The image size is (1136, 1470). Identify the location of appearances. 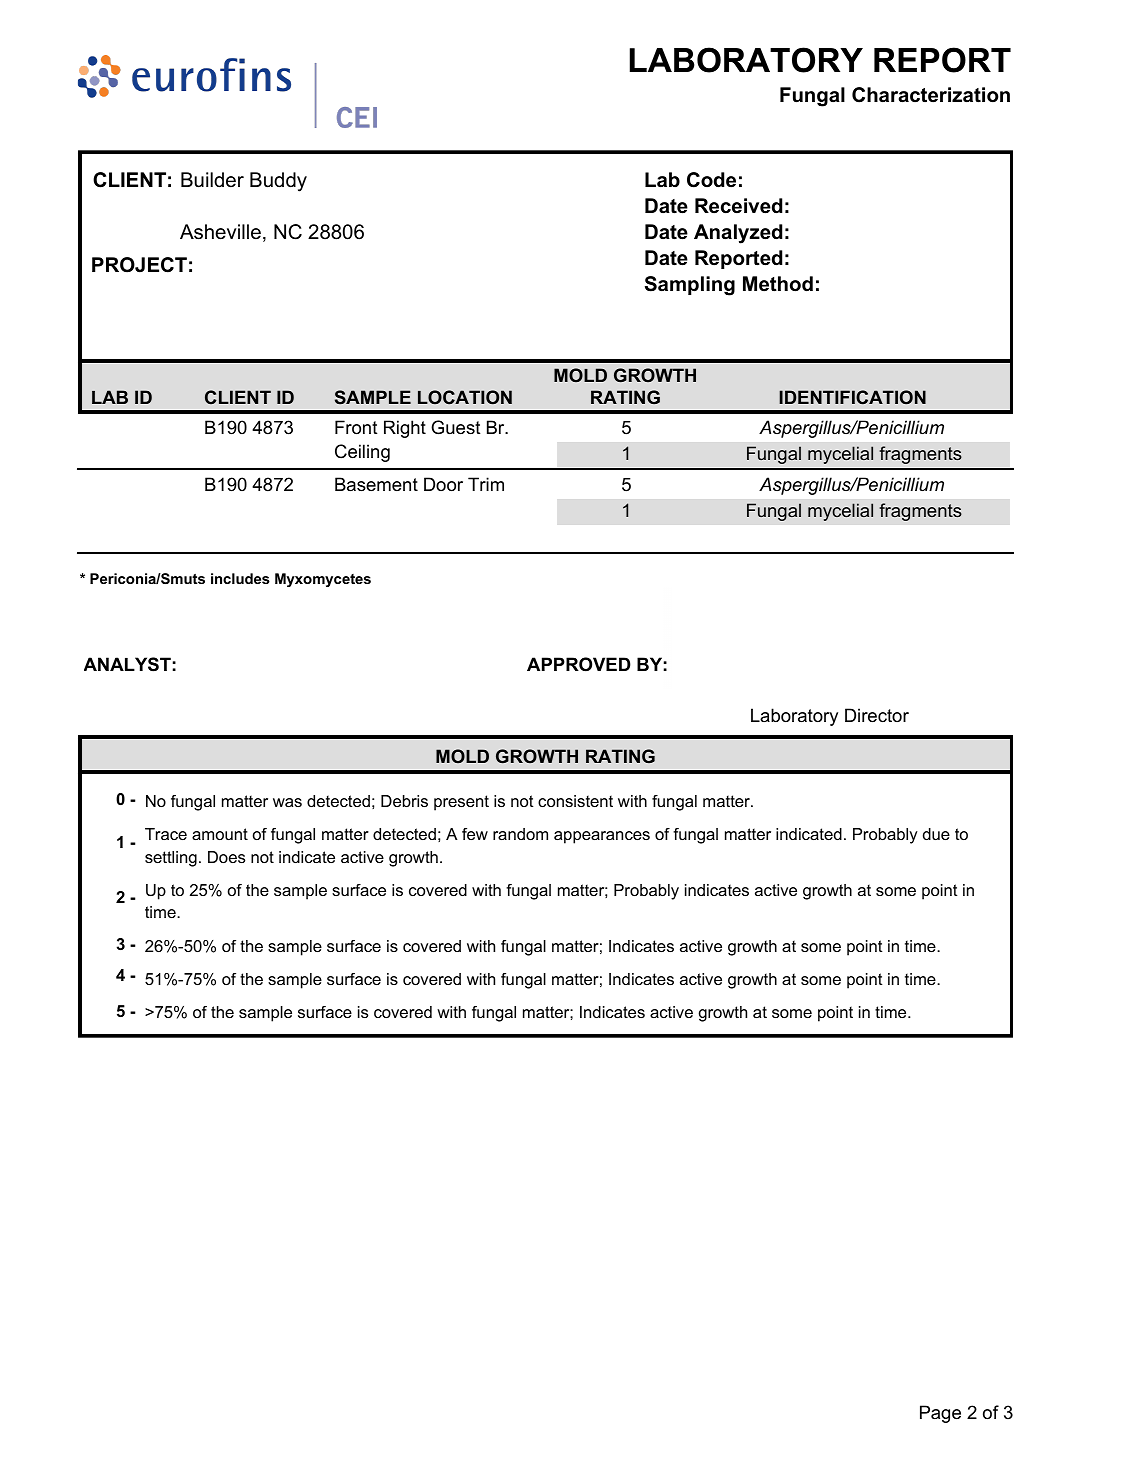
(602, 837).
